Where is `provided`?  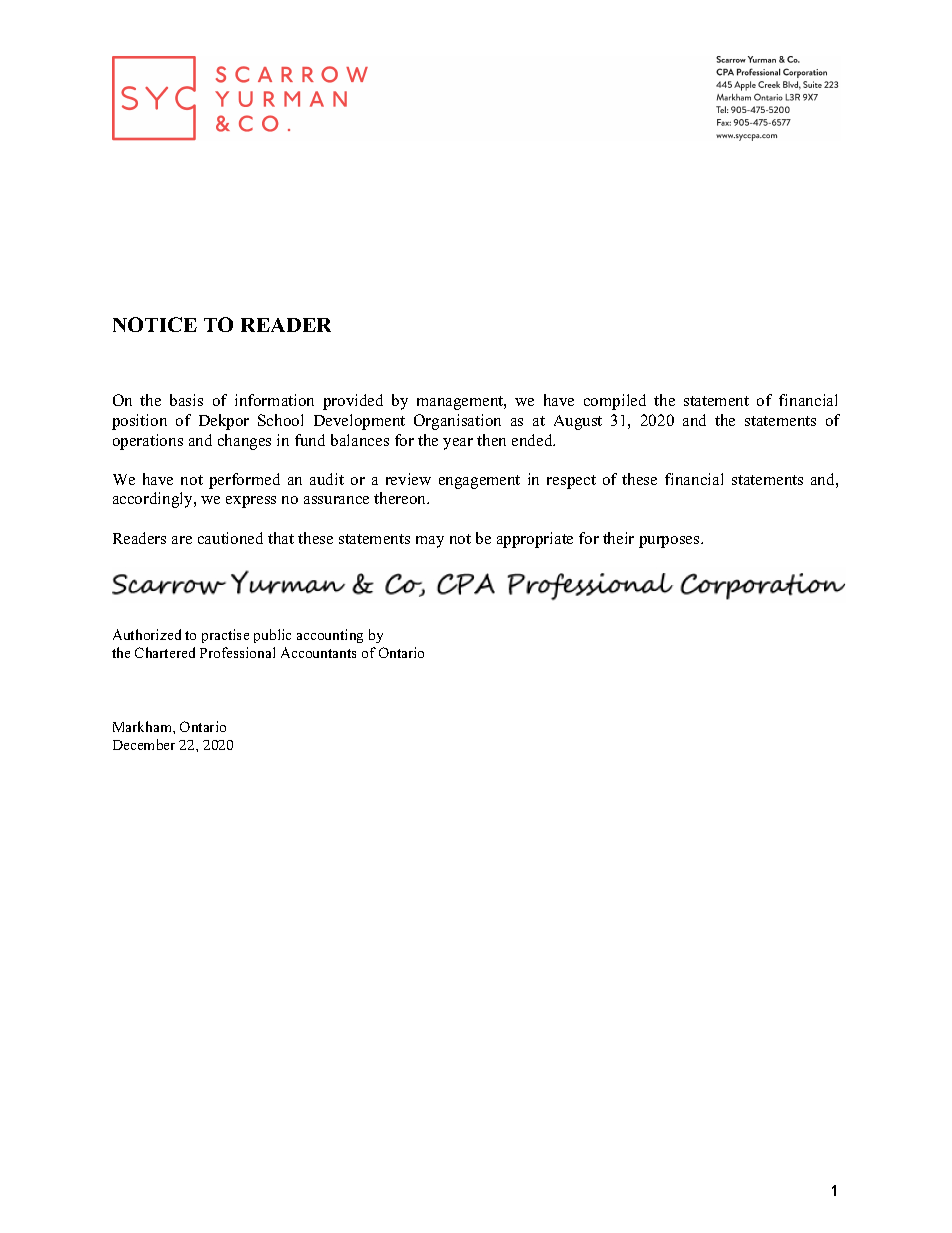 provided is located at coordinates (353, 402).
